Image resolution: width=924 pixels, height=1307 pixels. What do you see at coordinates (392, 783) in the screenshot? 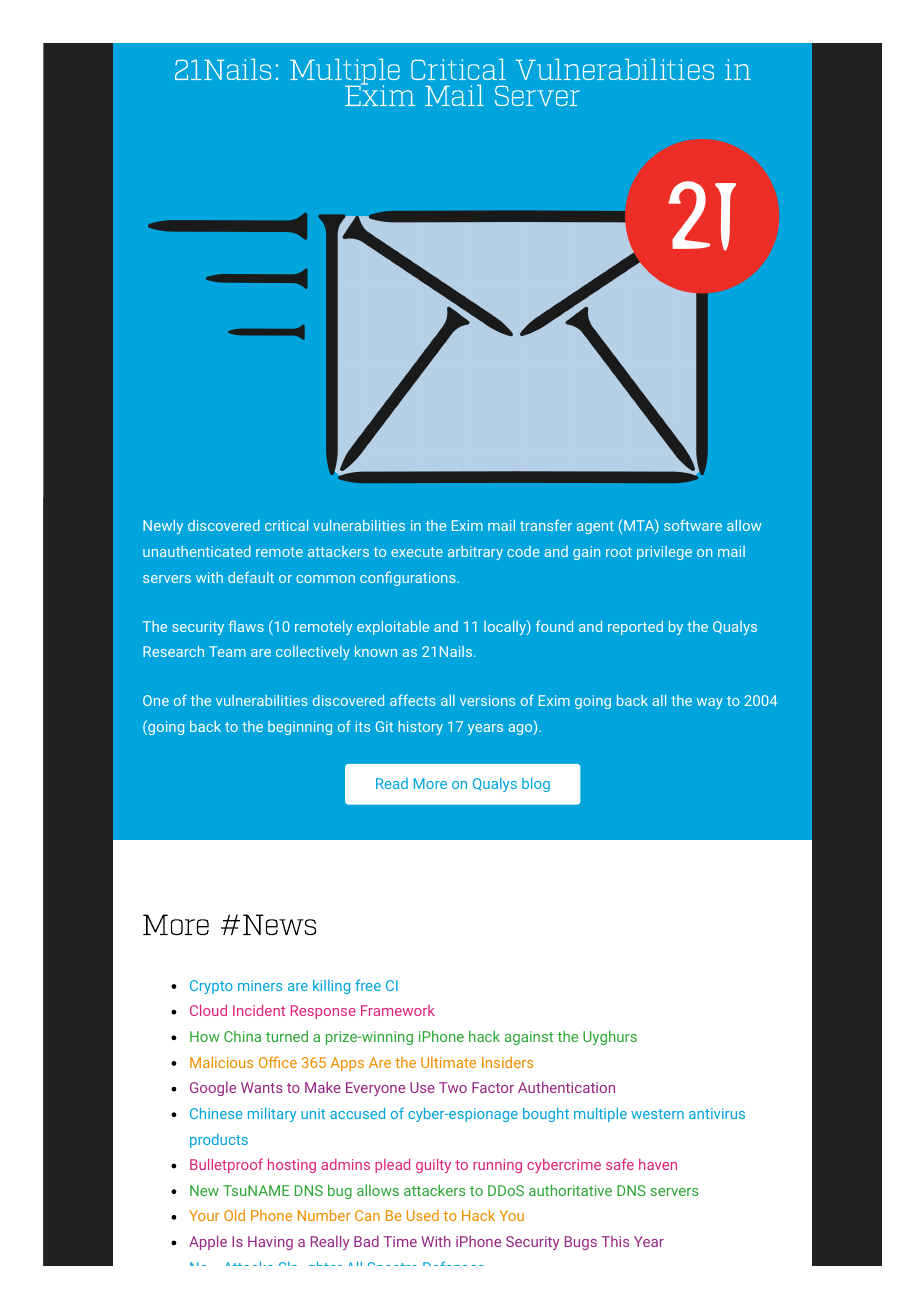
I see `Read` at bounding box center [392, 783].
